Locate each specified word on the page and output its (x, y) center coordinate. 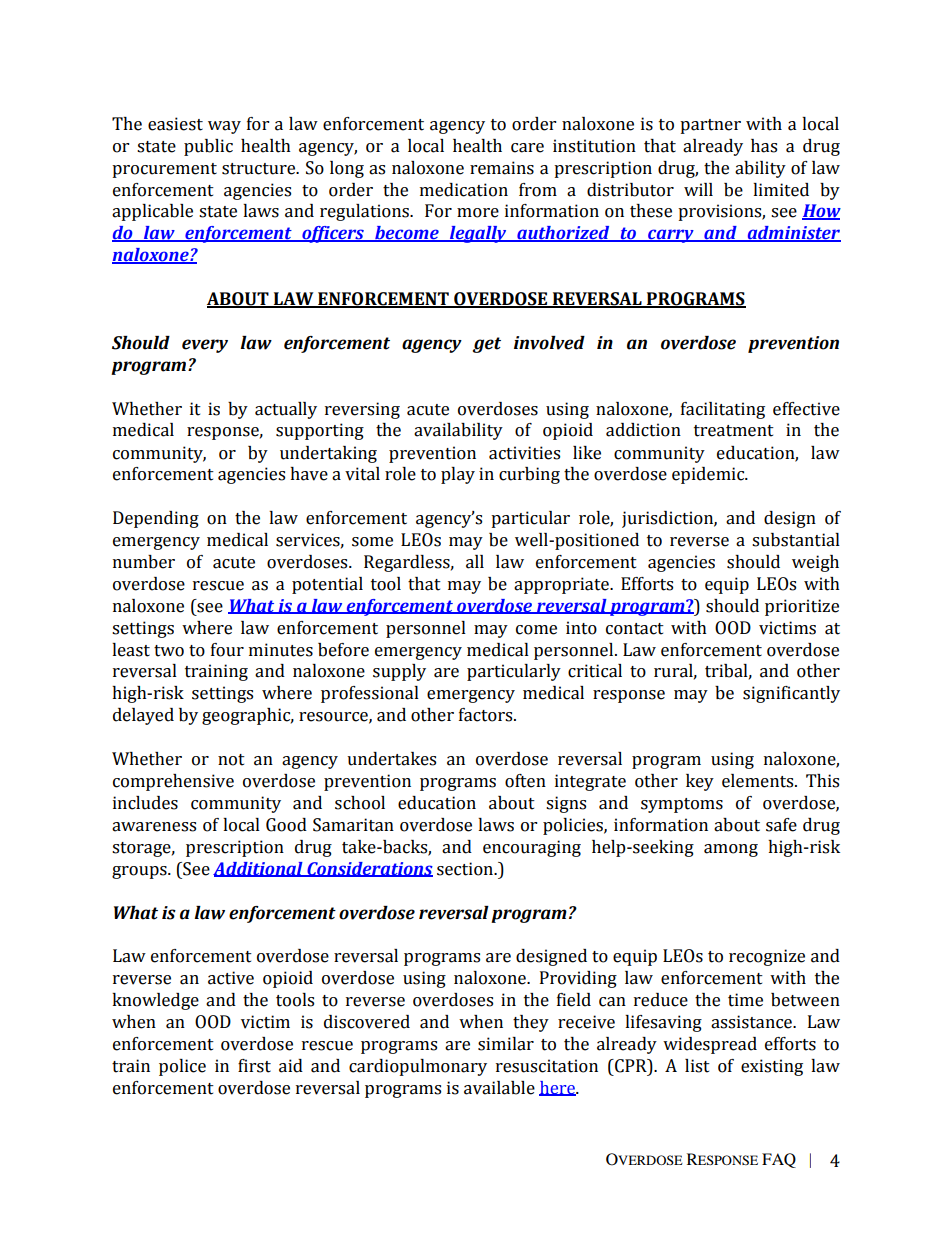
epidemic (709, 475)
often (525, 781)
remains (502, 168)
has (764, 146)
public (208, 147)
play (458, 475)
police (182, 1067)
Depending (156, 519)
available (499, 1088)
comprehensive (173, 782)
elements (759, 781)
